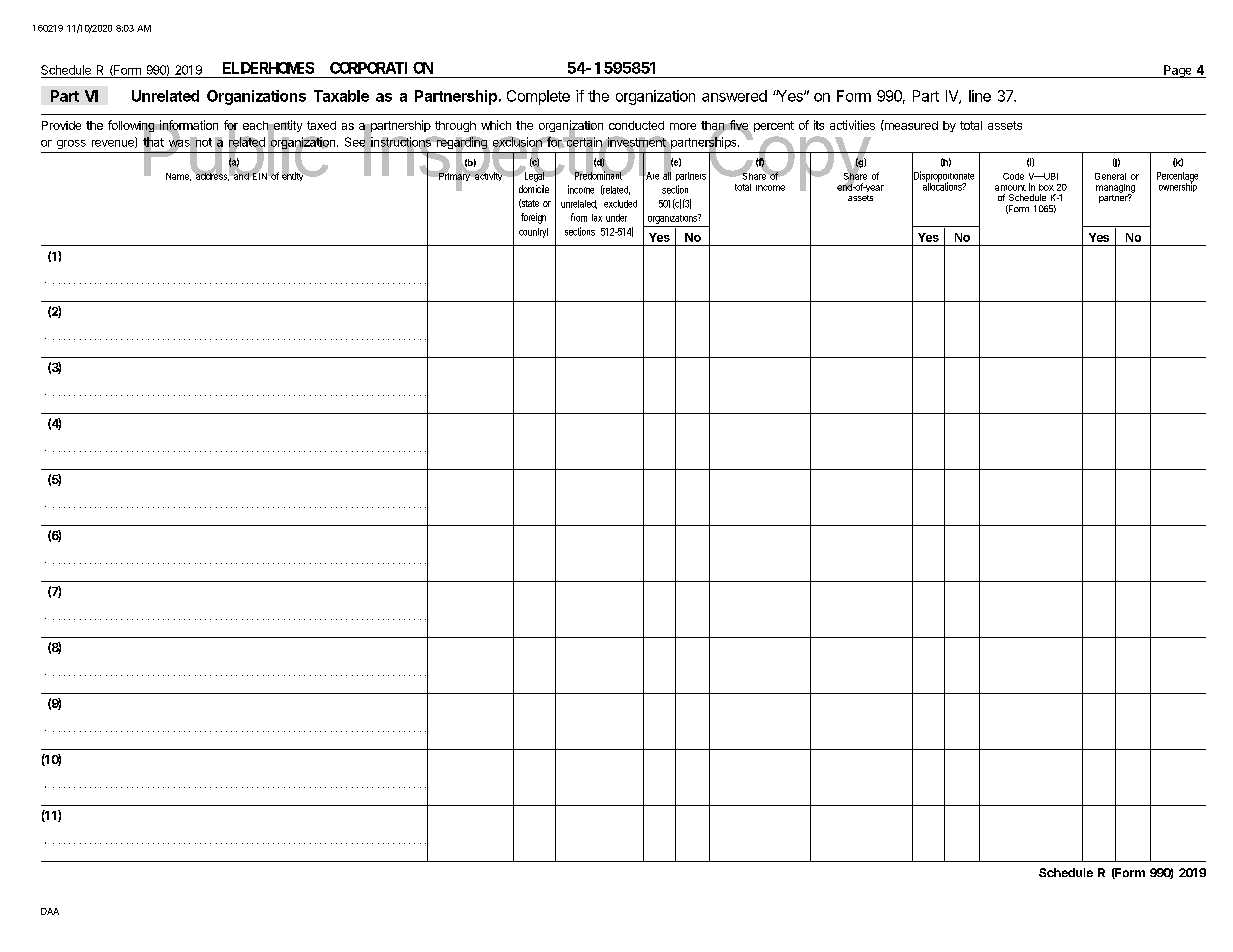  Describe the element at coordinates (533, 233) in the page. I see `country` at that location.
